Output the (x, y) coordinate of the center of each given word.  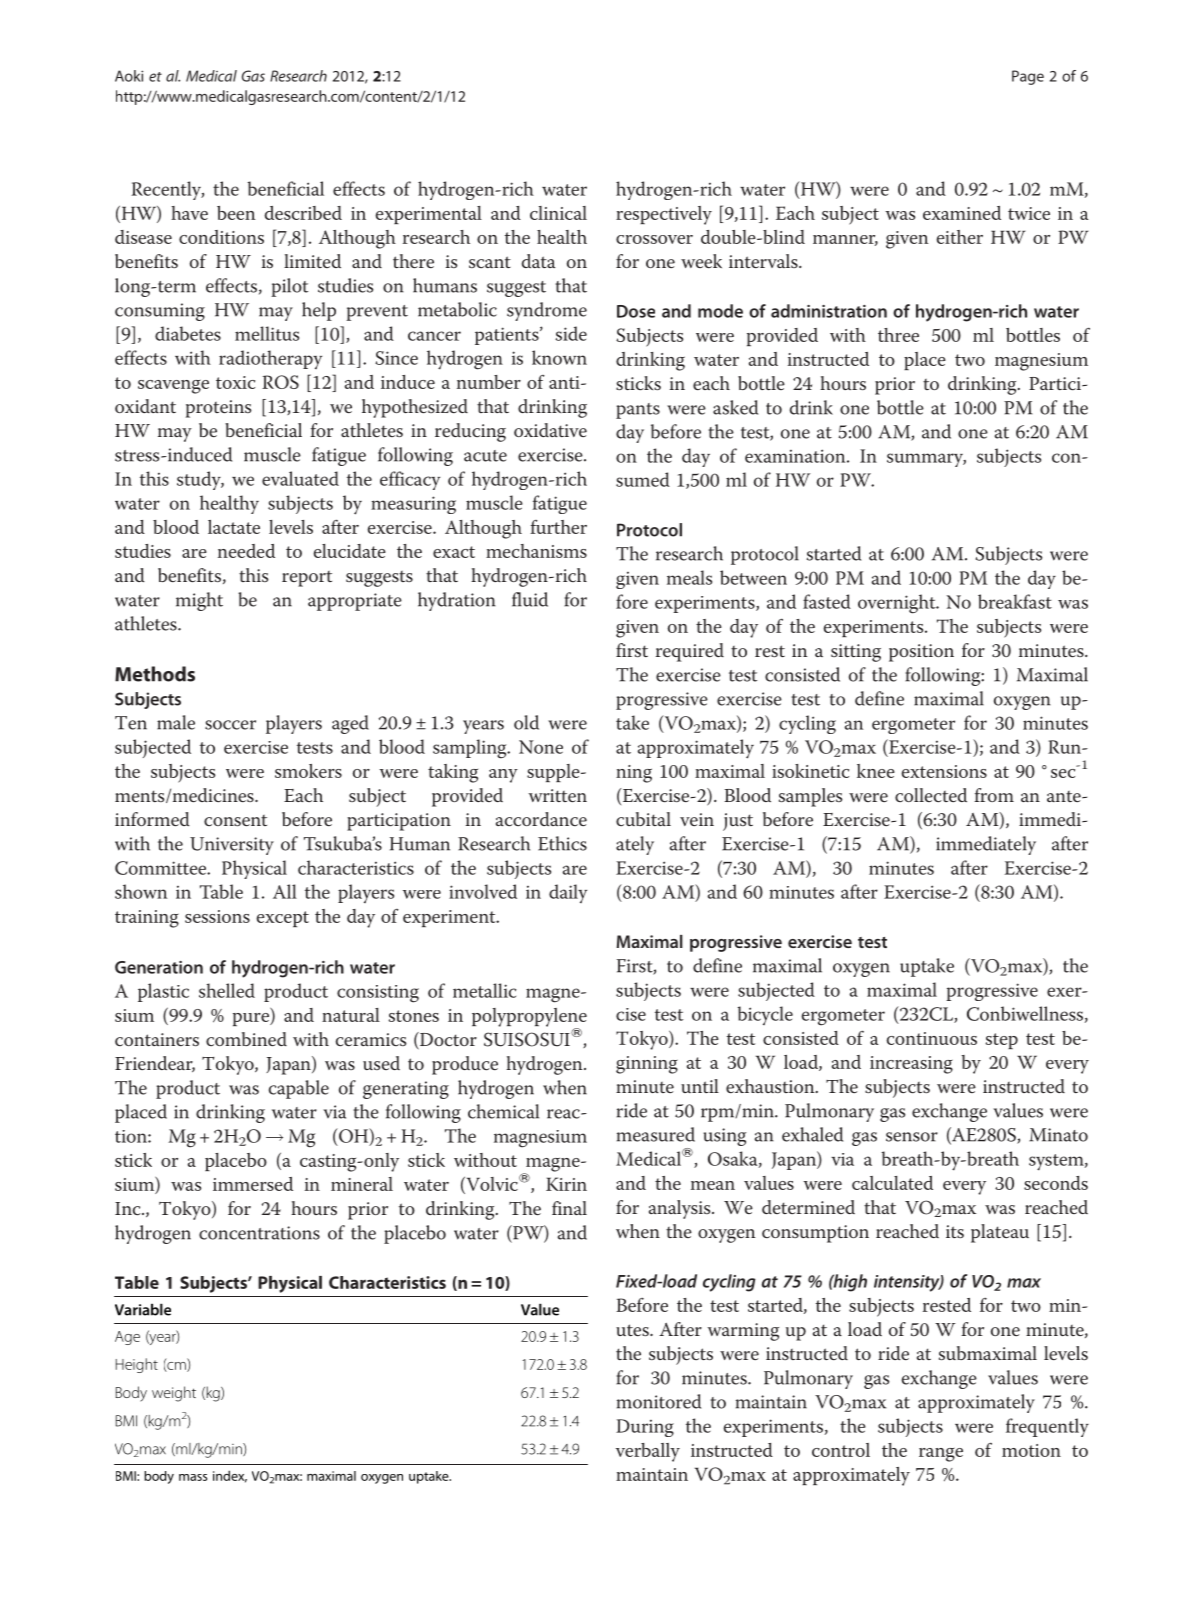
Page (1028, 77)
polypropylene (529, 1018)
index (230, 1476)
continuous (932, 1038)
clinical (558, 213)
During (645, 1428)
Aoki (129, 76)
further (558, 527)
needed (246, 551)
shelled (227, 990)
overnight (898, 604)
